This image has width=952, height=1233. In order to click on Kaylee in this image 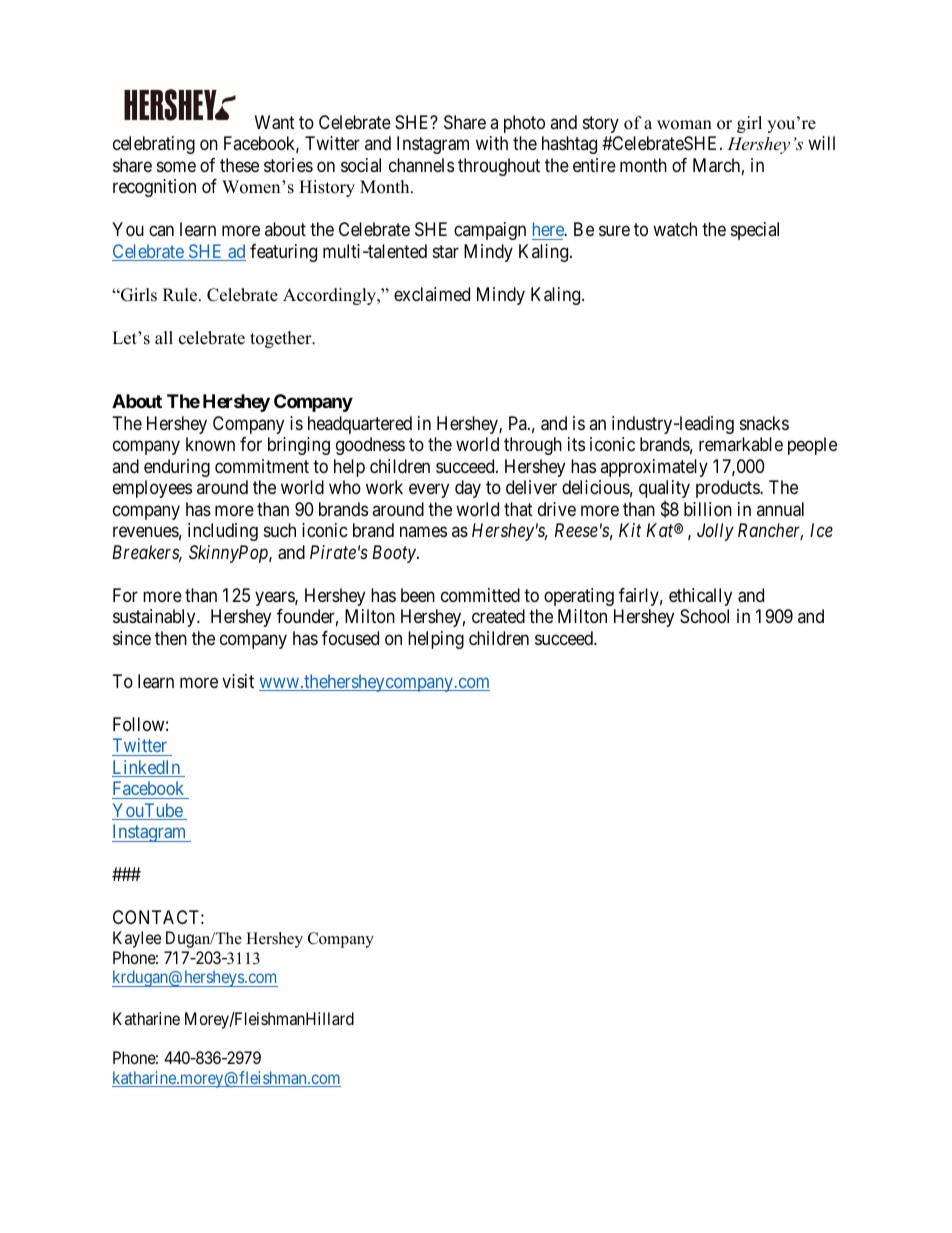, I will do `click(137, 939)`.
